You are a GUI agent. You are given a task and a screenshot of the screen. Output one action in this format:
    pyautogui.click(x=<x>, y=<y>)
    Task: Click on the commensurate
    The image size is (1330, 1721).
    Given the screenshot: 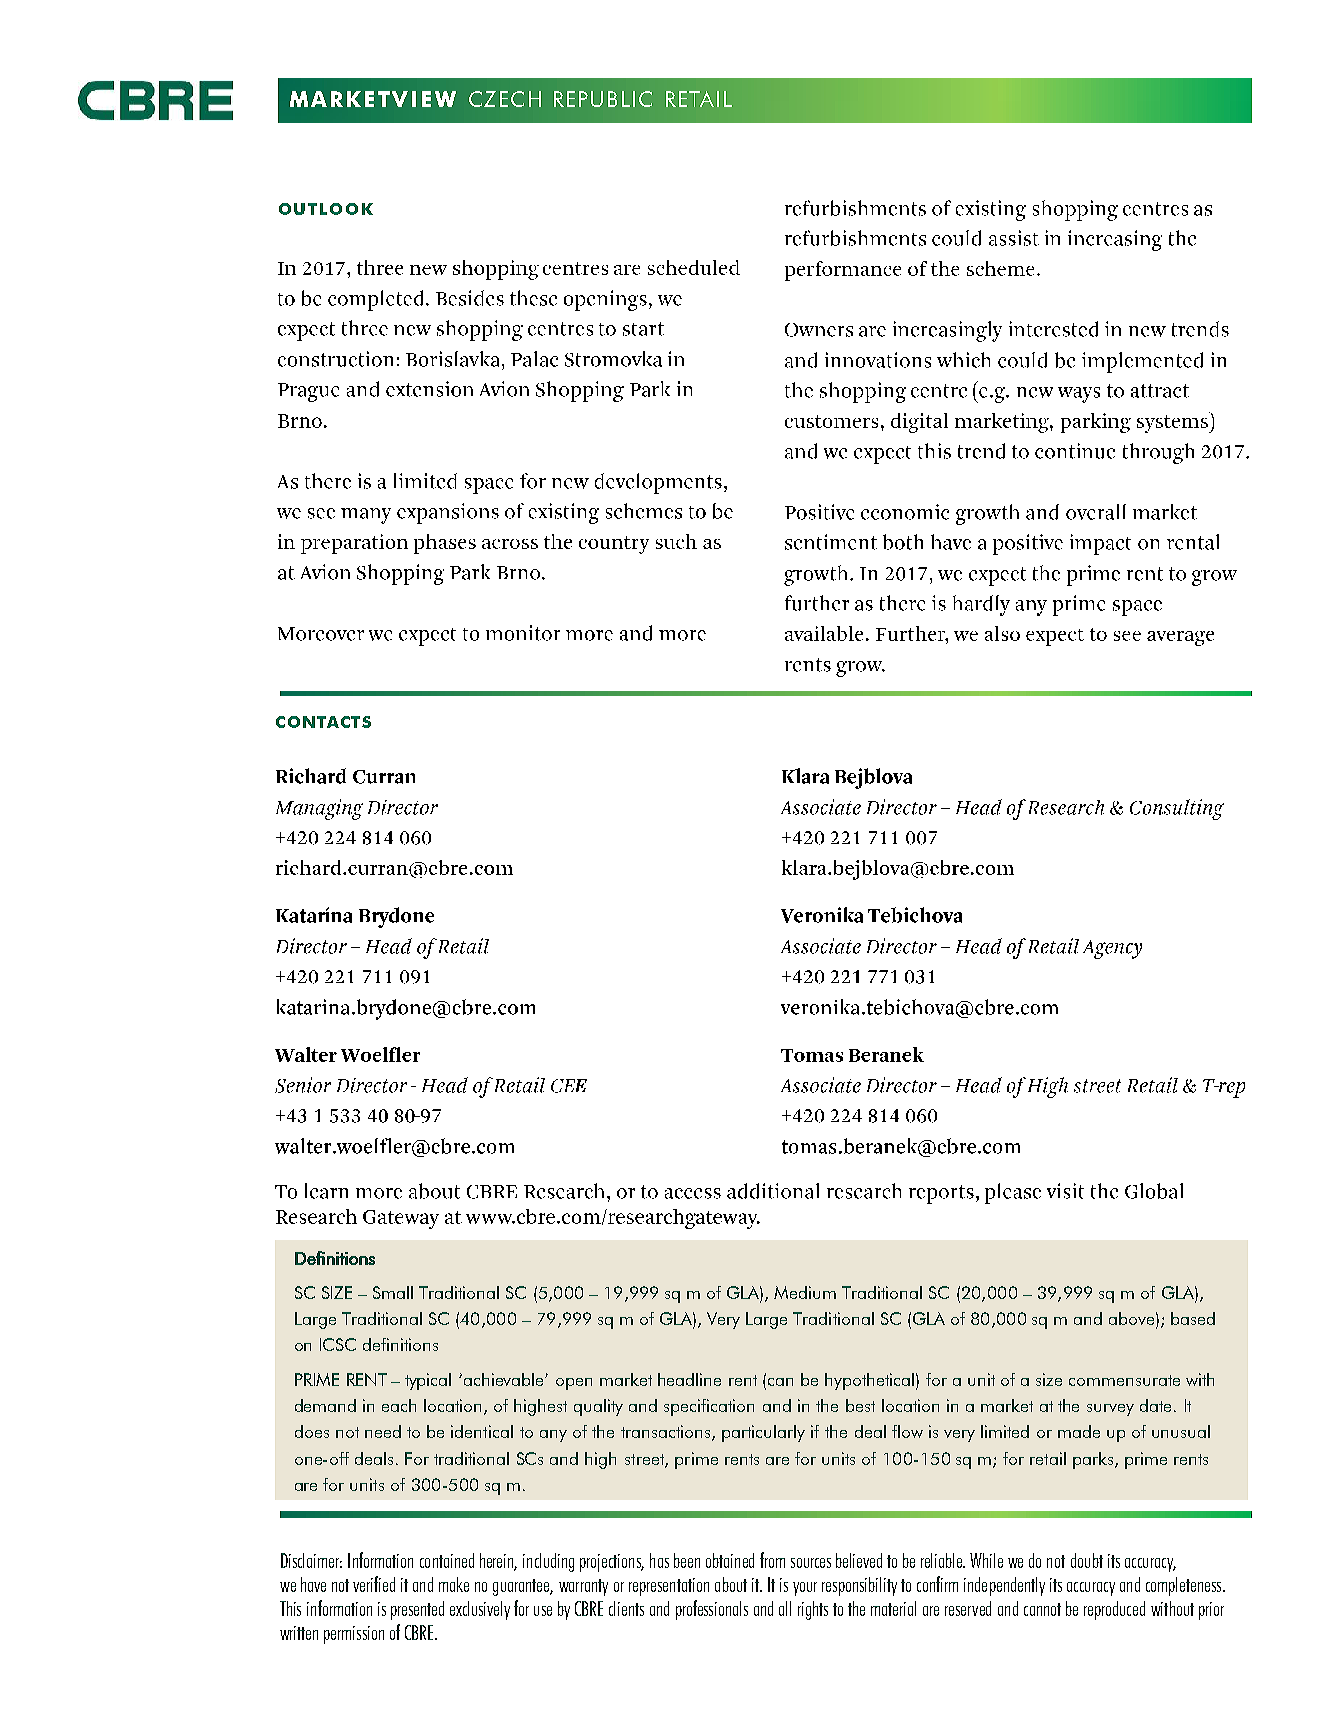 What is the action you would take?
    pyautogui.click(x=1124, y=1380)
